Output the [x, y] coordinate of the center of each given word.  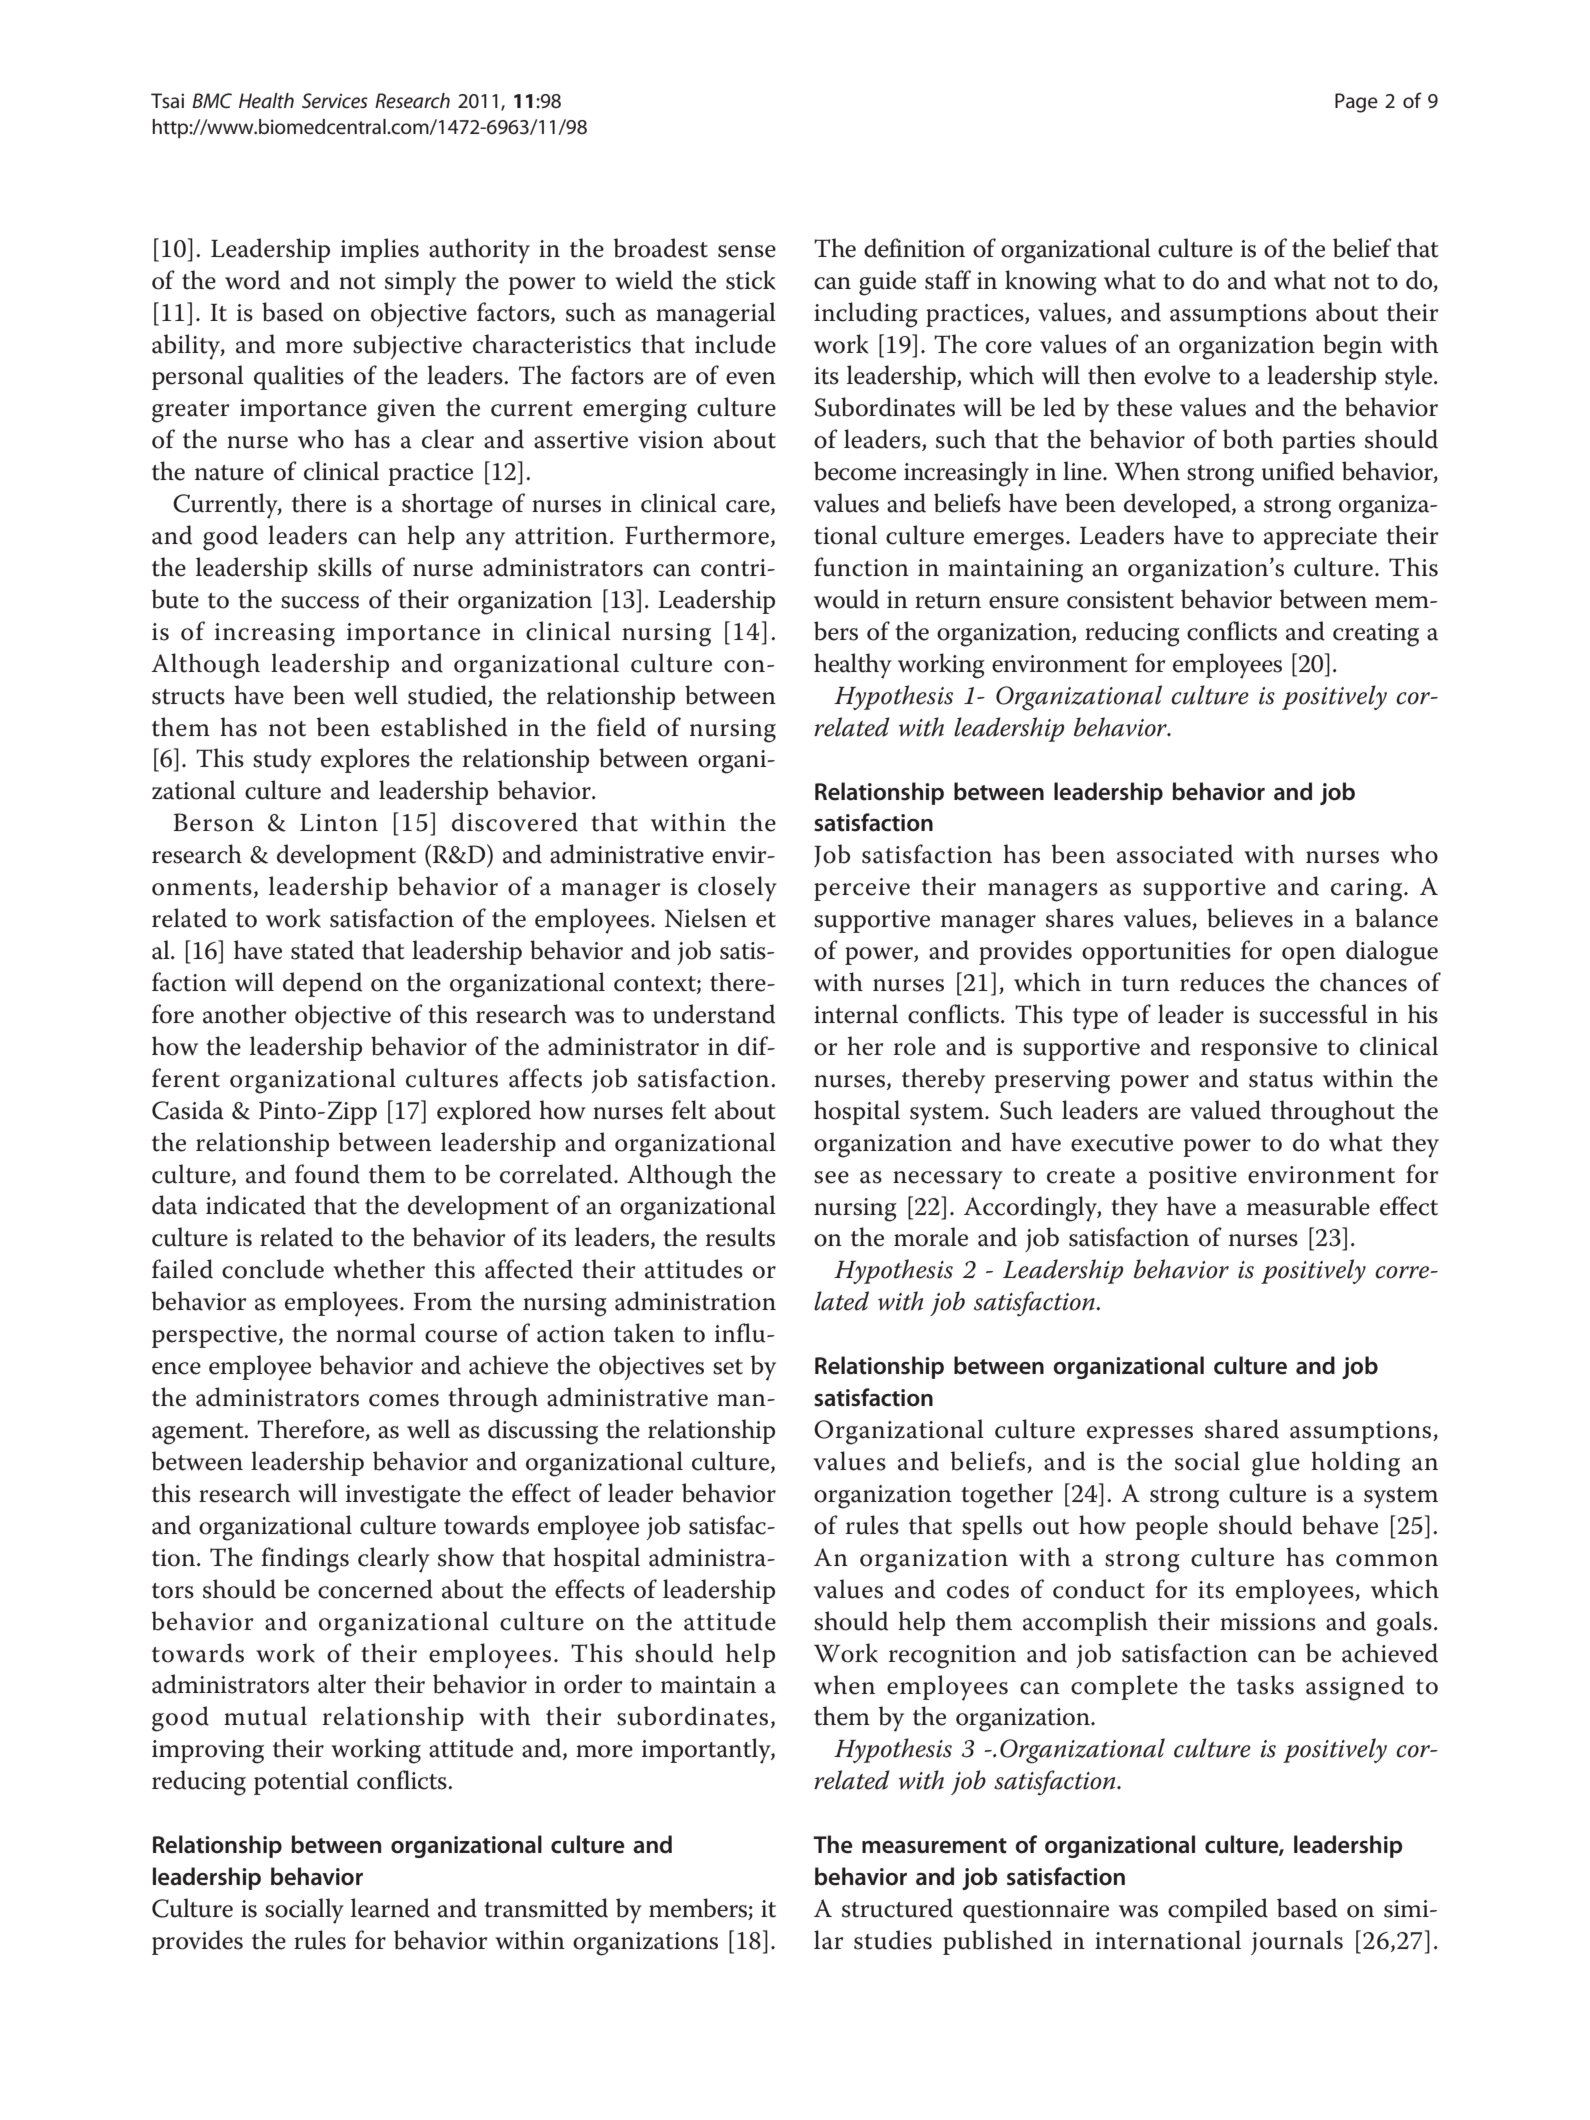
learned [390, 1908]
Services [335, 101]
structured [897, 1908]
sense [747, 251]
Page [1356, 103]
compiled [1218, 1910]
